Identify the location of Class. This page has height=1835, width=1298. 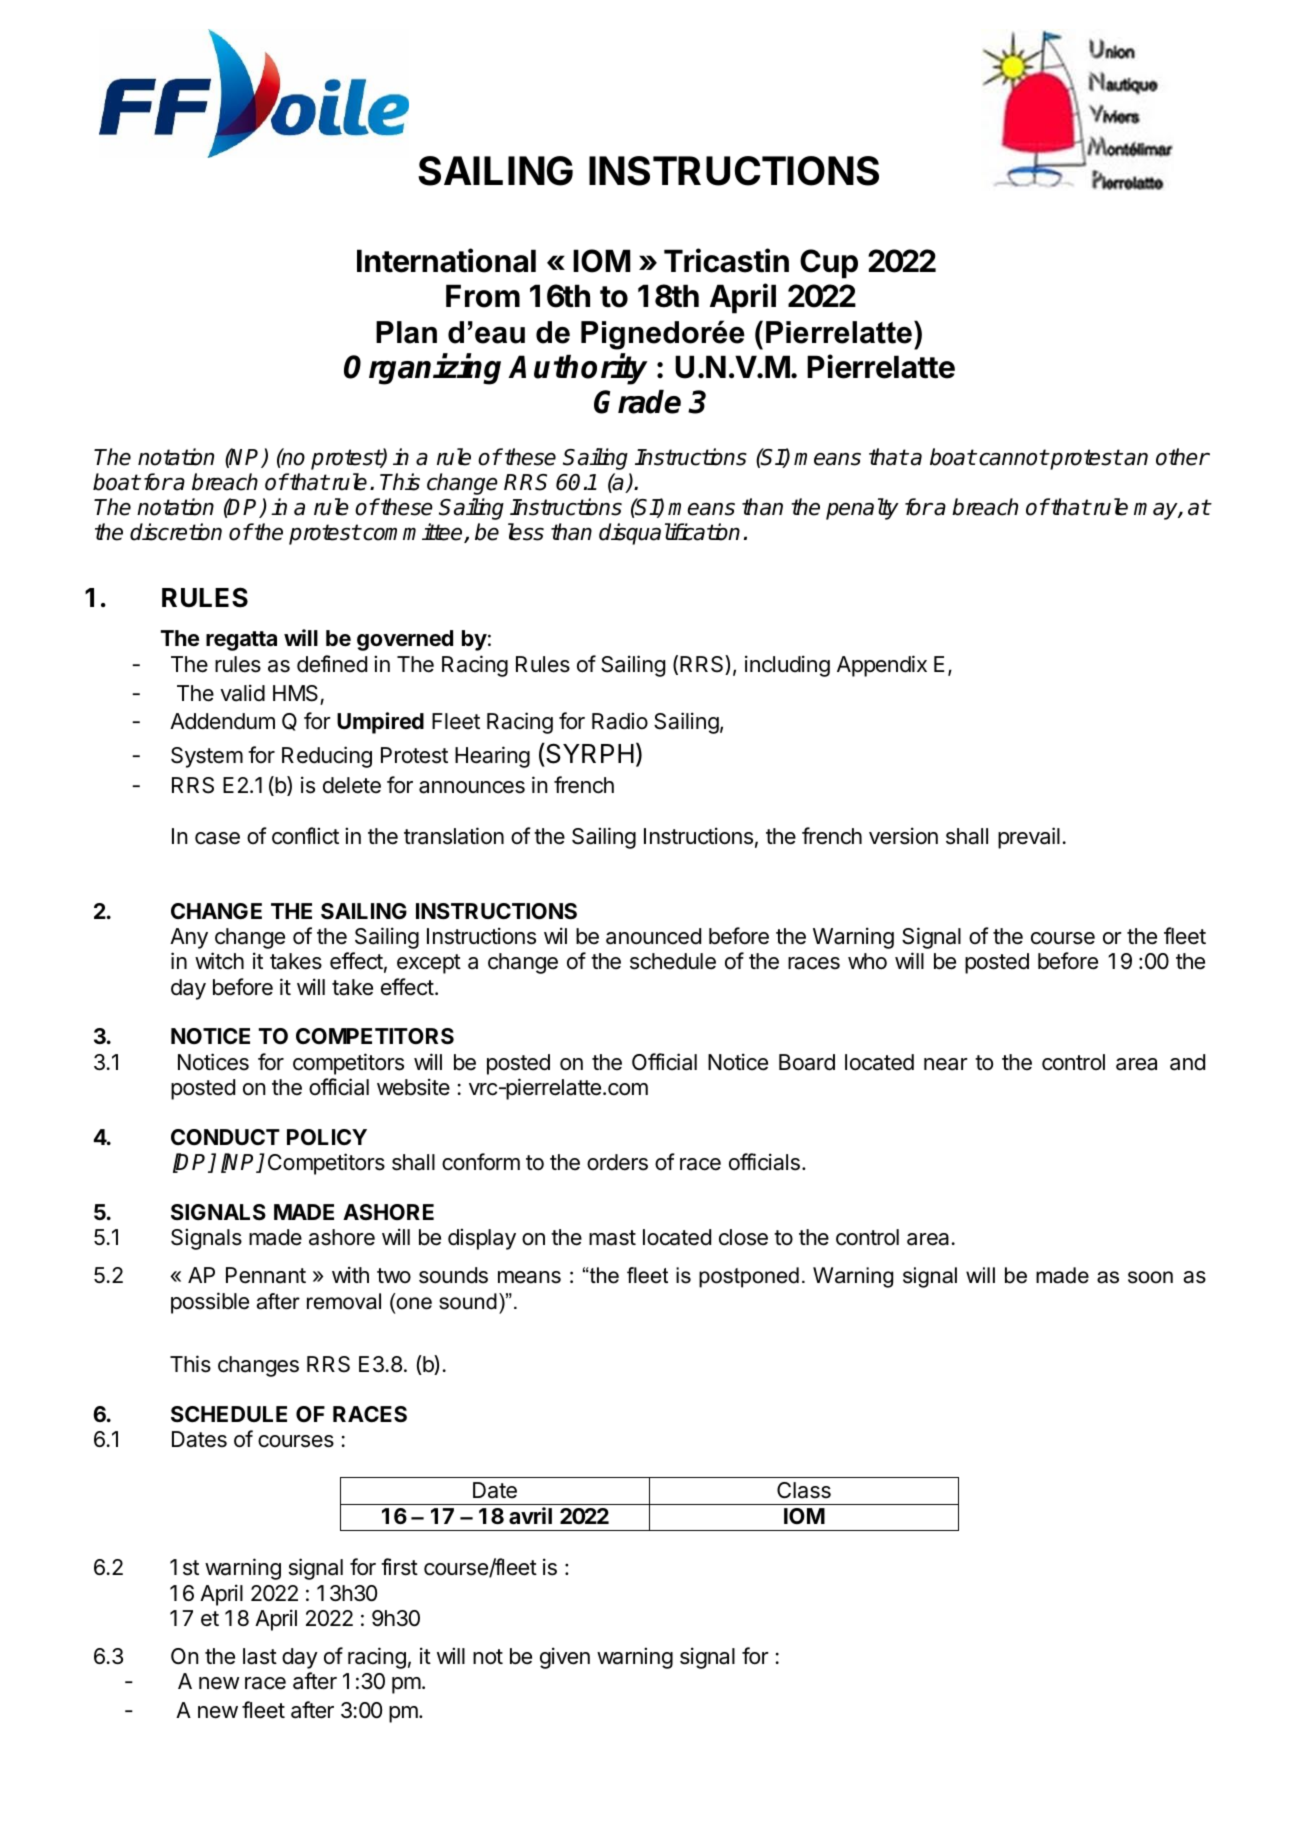
(804, 1490).
